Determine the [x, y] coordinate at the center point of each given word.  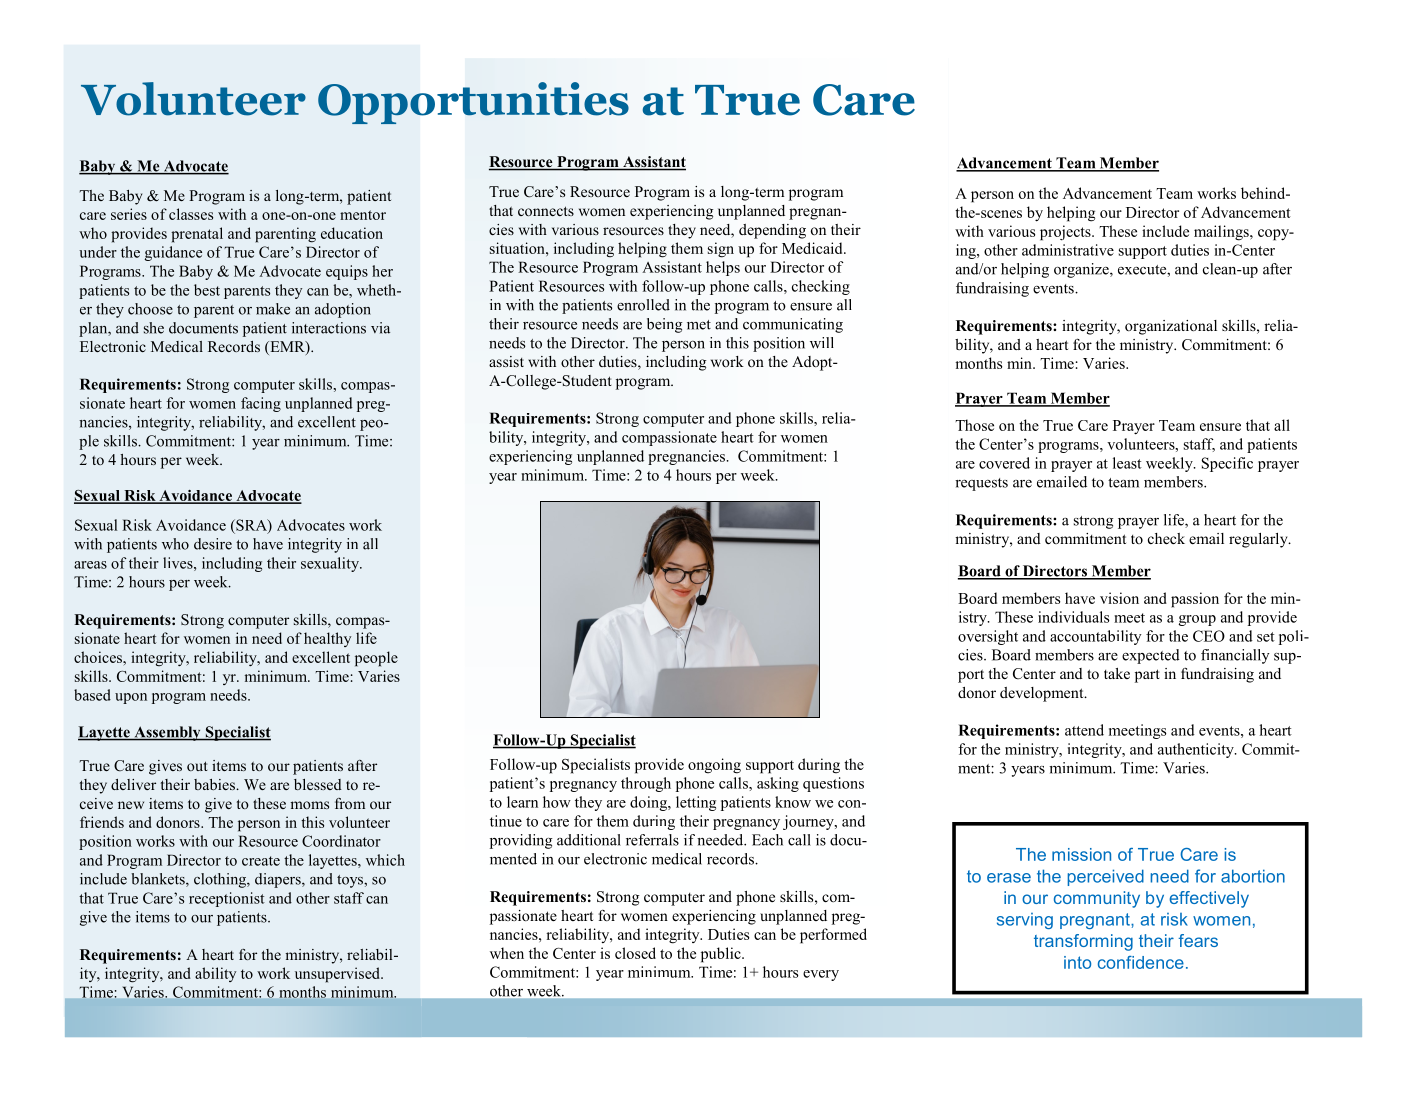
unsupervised [338, 975]
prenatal [197, 235]
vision [1119, 598]
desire [213, 544]
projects [1066, 233]
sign [721, 250]
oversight [988, 637]
